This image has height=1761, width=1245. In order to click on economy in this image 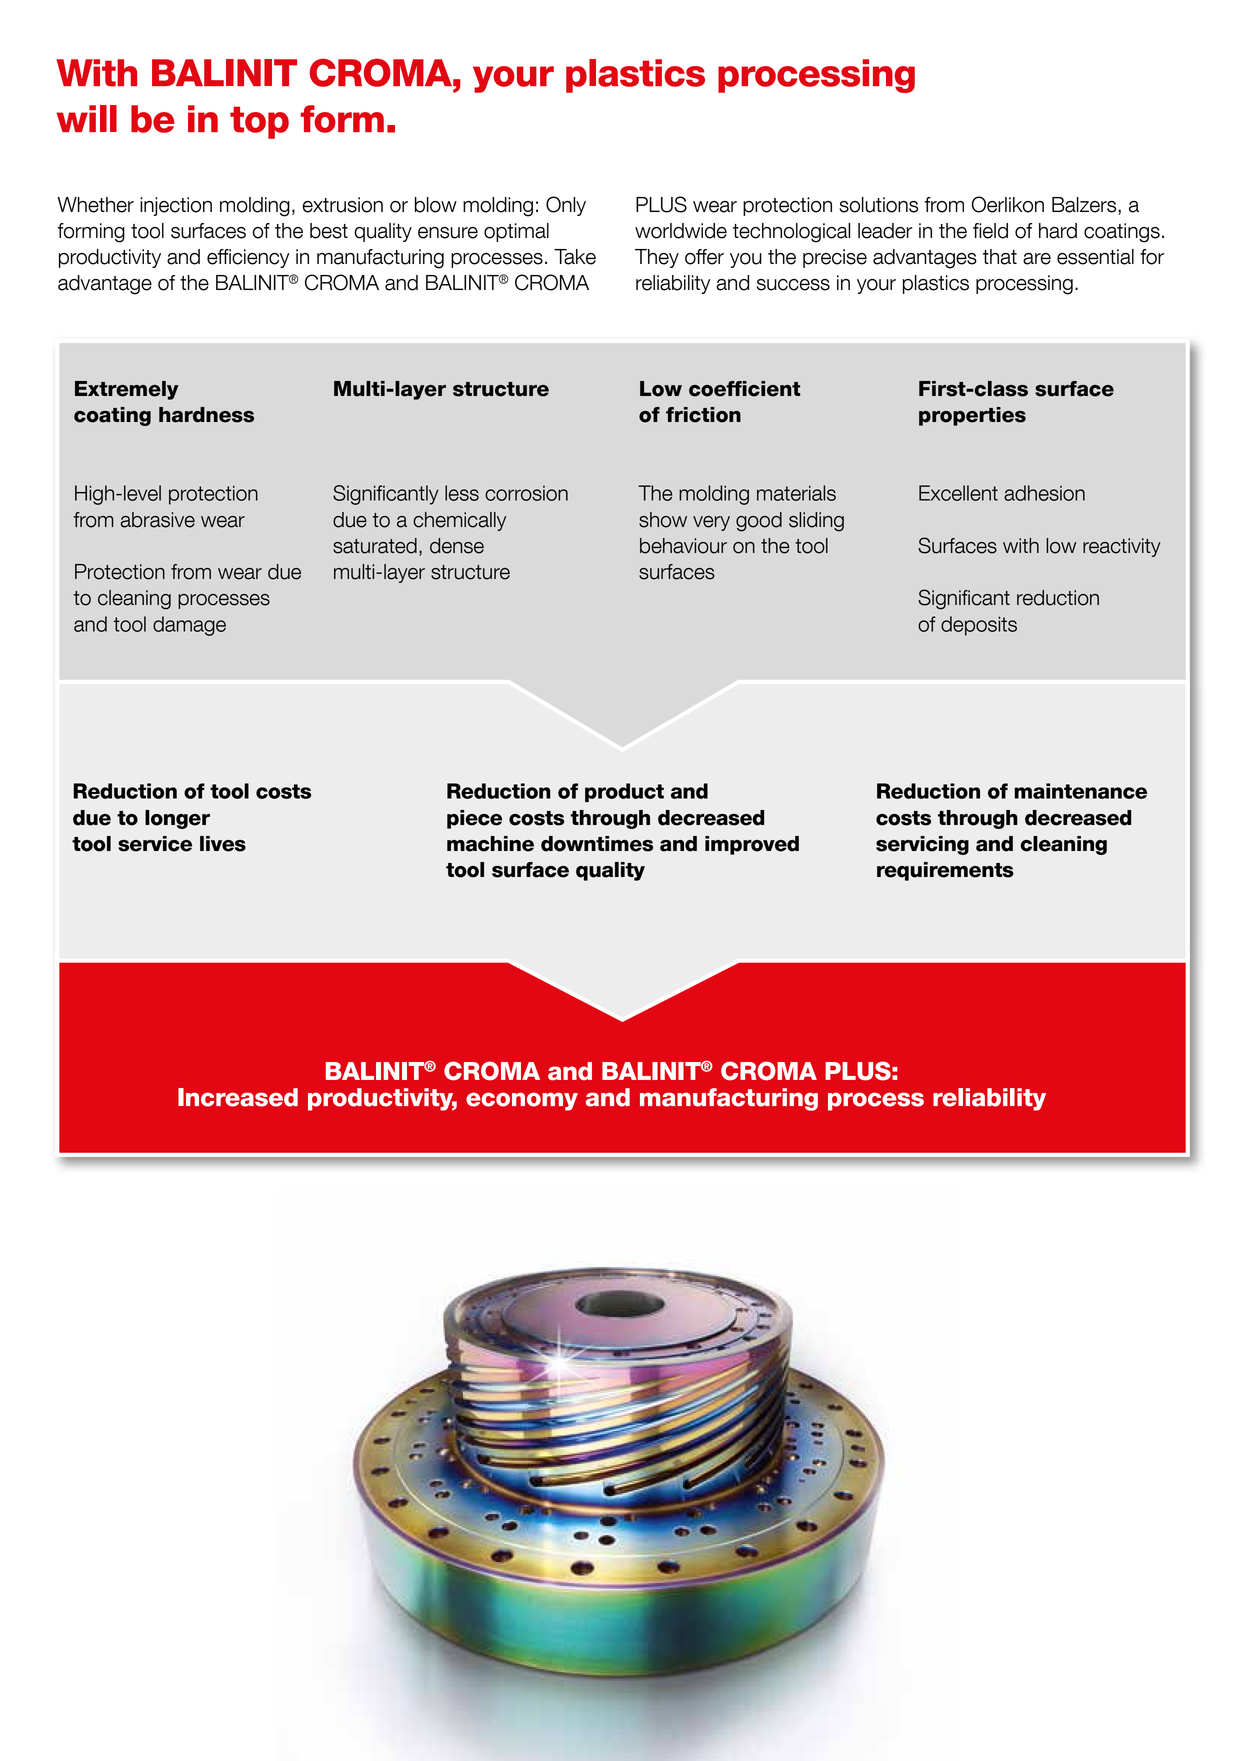, I will do `click(522, 1101)`.
